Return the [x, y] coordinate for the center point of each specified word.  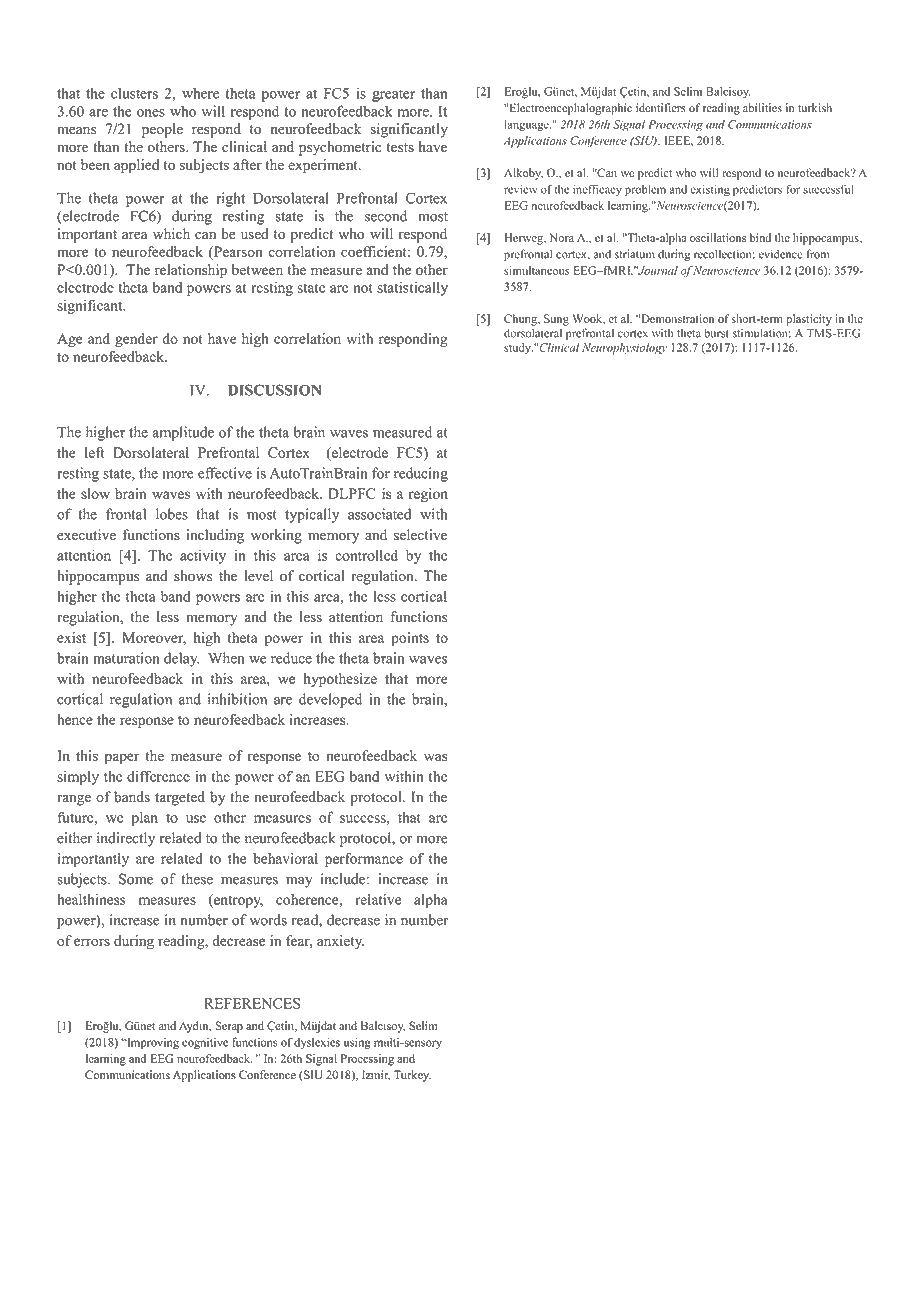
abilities [762, 107]
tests [400, 148]
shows [193, 576]
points [410, 639]
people [162, 130]
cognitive [205, 1043]
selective [420, 535]
